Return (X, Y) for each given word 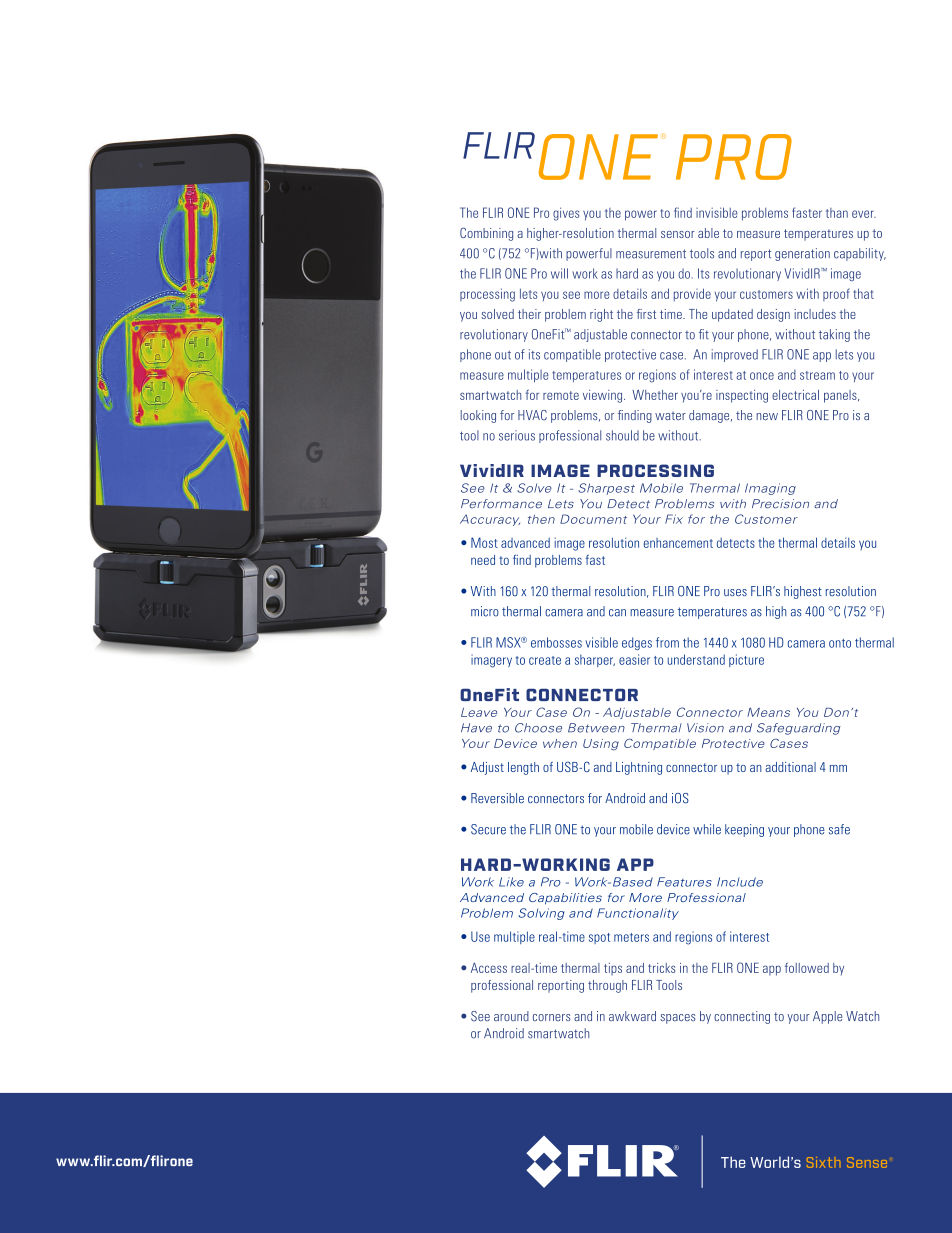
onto (840, 643)
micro (485, 611)
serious (517, 435)
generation (802, 254)
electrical (795, 395)
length (523, 768)
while (707, 829)
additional (790, 767)
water (670, 415)
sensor (678, 234)
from (667, 642)
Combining (486, 234)
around (511, 1016)
